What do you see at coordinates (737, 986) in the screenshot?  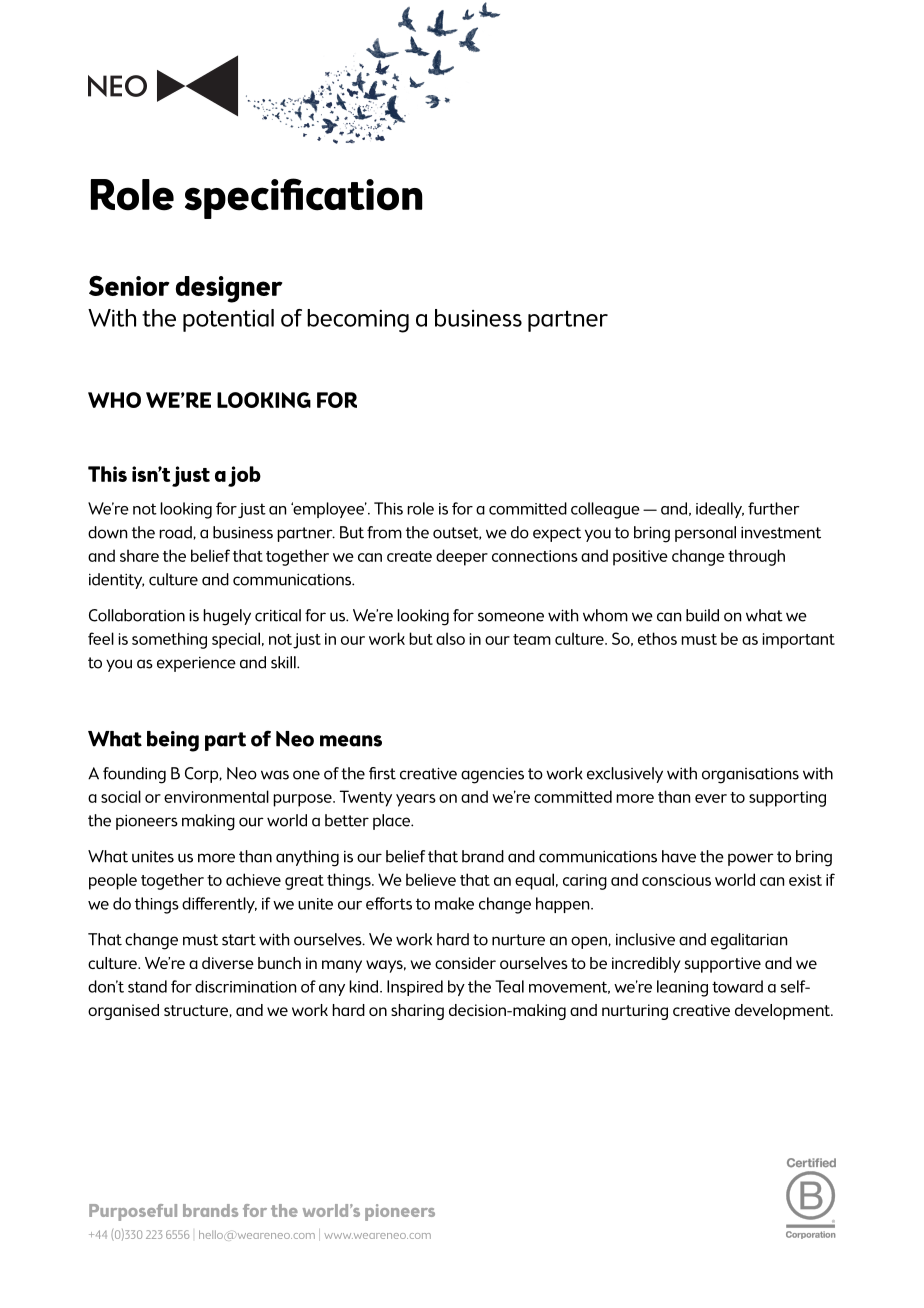 I see `toward` at bounding box center [737, 986].
